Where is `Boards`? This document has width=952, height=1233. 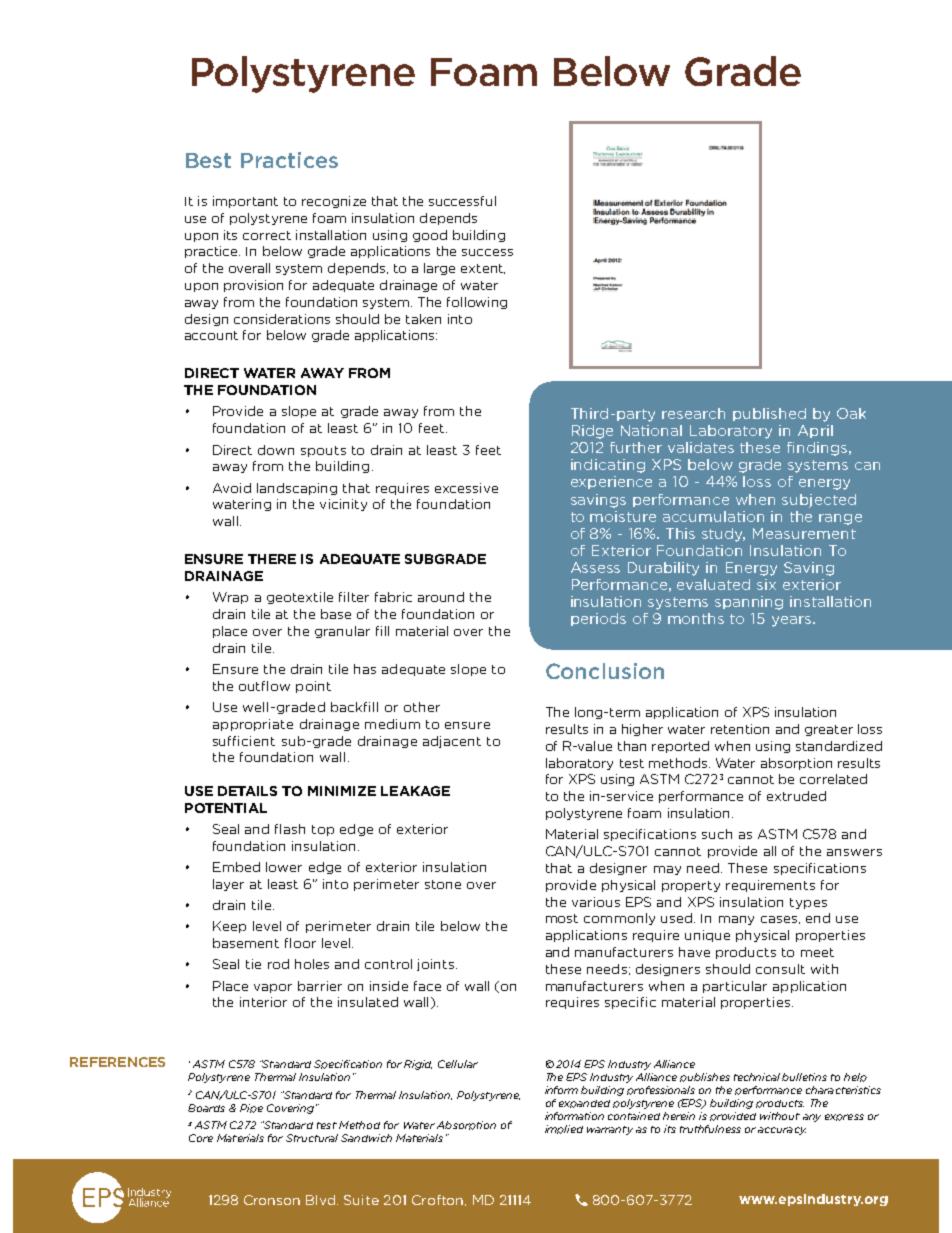 Boards is located at coordinates (206, 1108).
